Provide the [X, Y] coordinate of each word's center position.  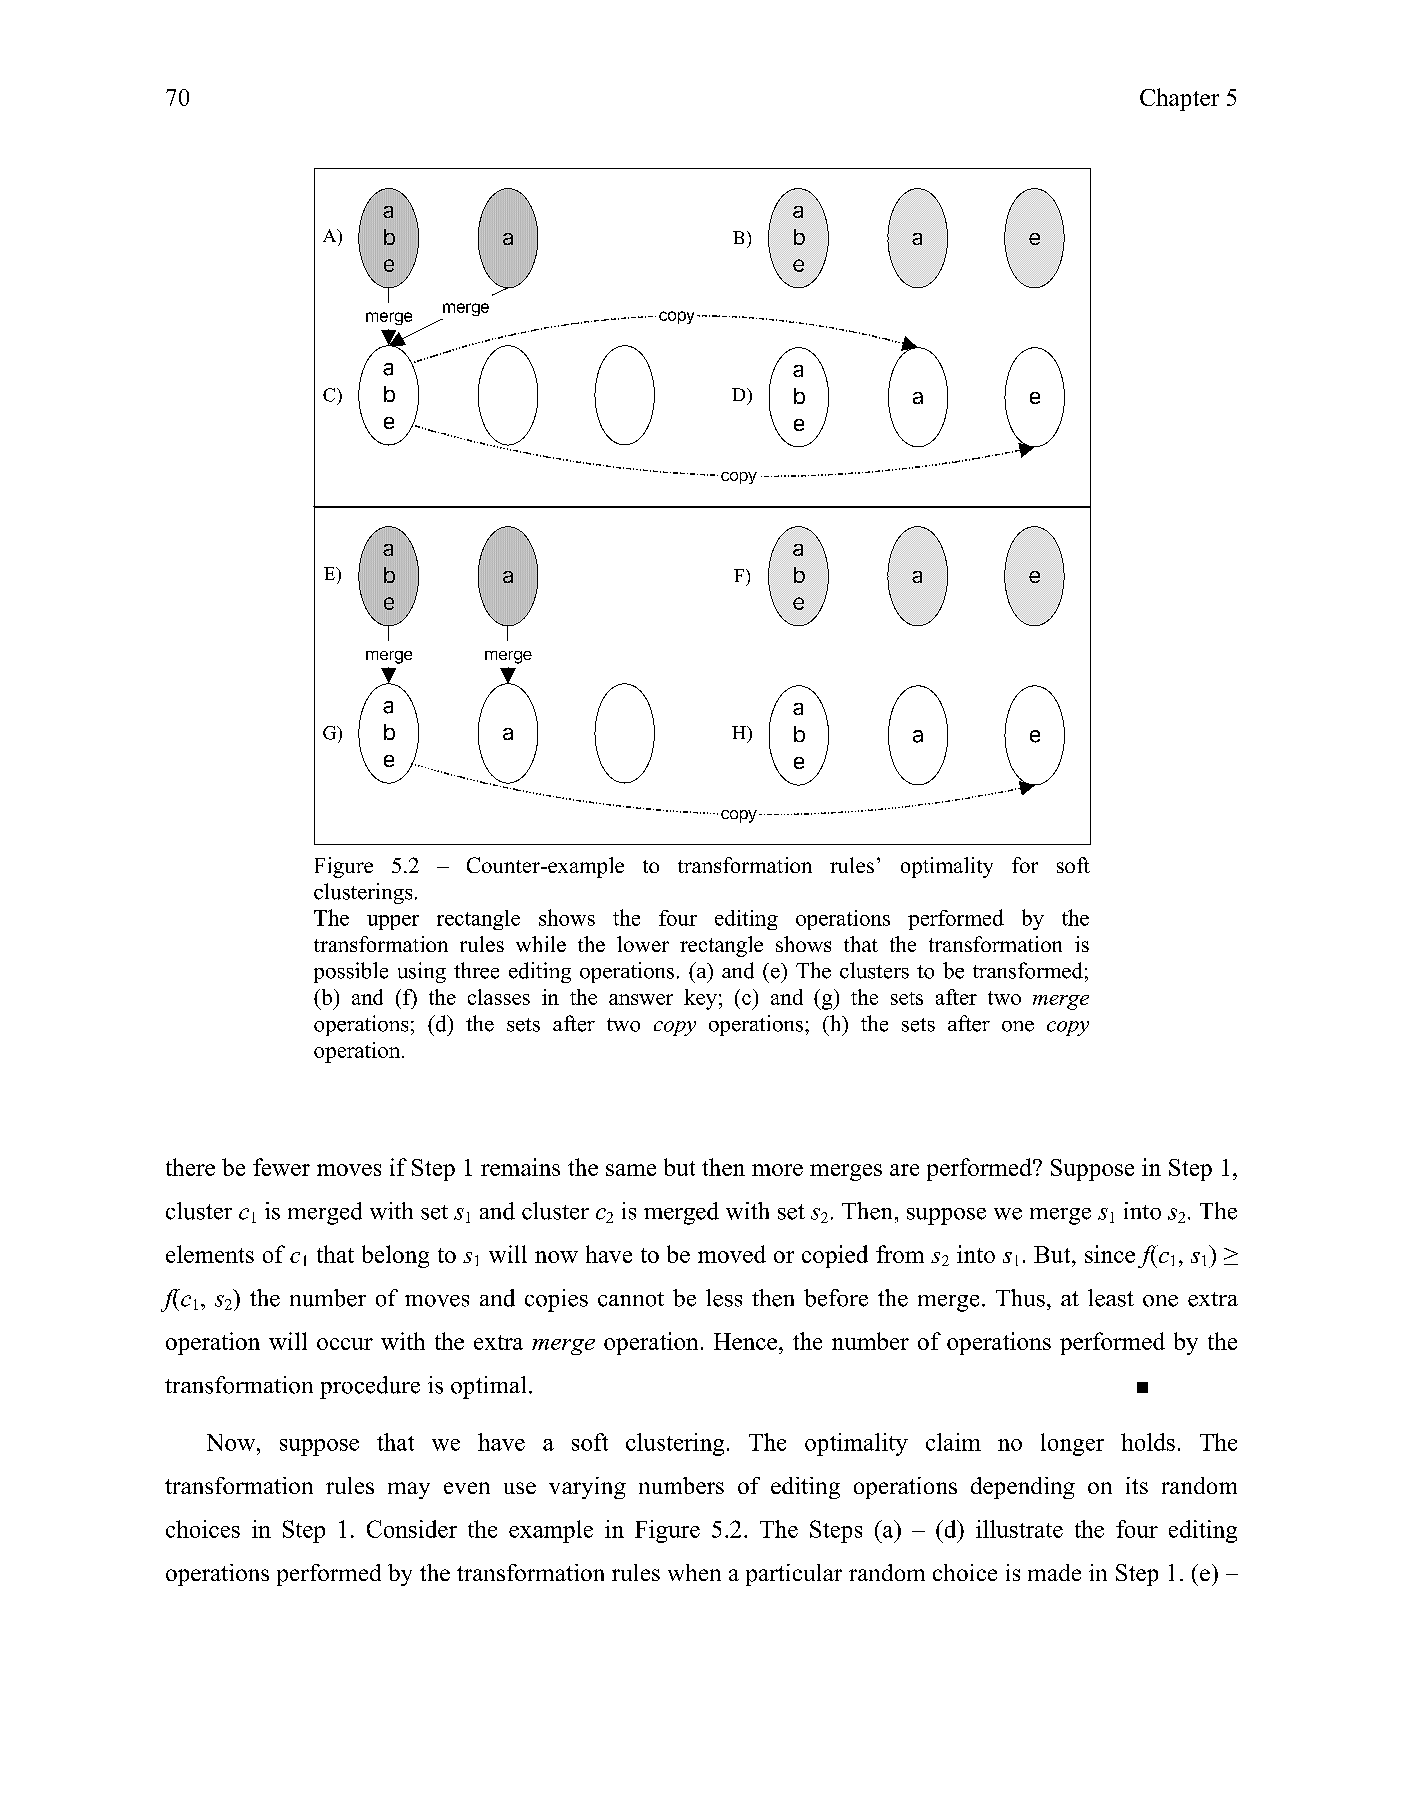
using [422, 972]
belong [395, 1256]
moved [732, 1254]
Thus [1020, 1298]
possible [351, 972]
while [541, 944]
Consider [412, 1529]
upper [393, 922]
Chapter [1179, 99]
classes [499, 997]
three [476, 970]
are [904, 1170]
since [1110, 1254]
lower [643, 944]
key [700, 999]
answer [641, 999]
